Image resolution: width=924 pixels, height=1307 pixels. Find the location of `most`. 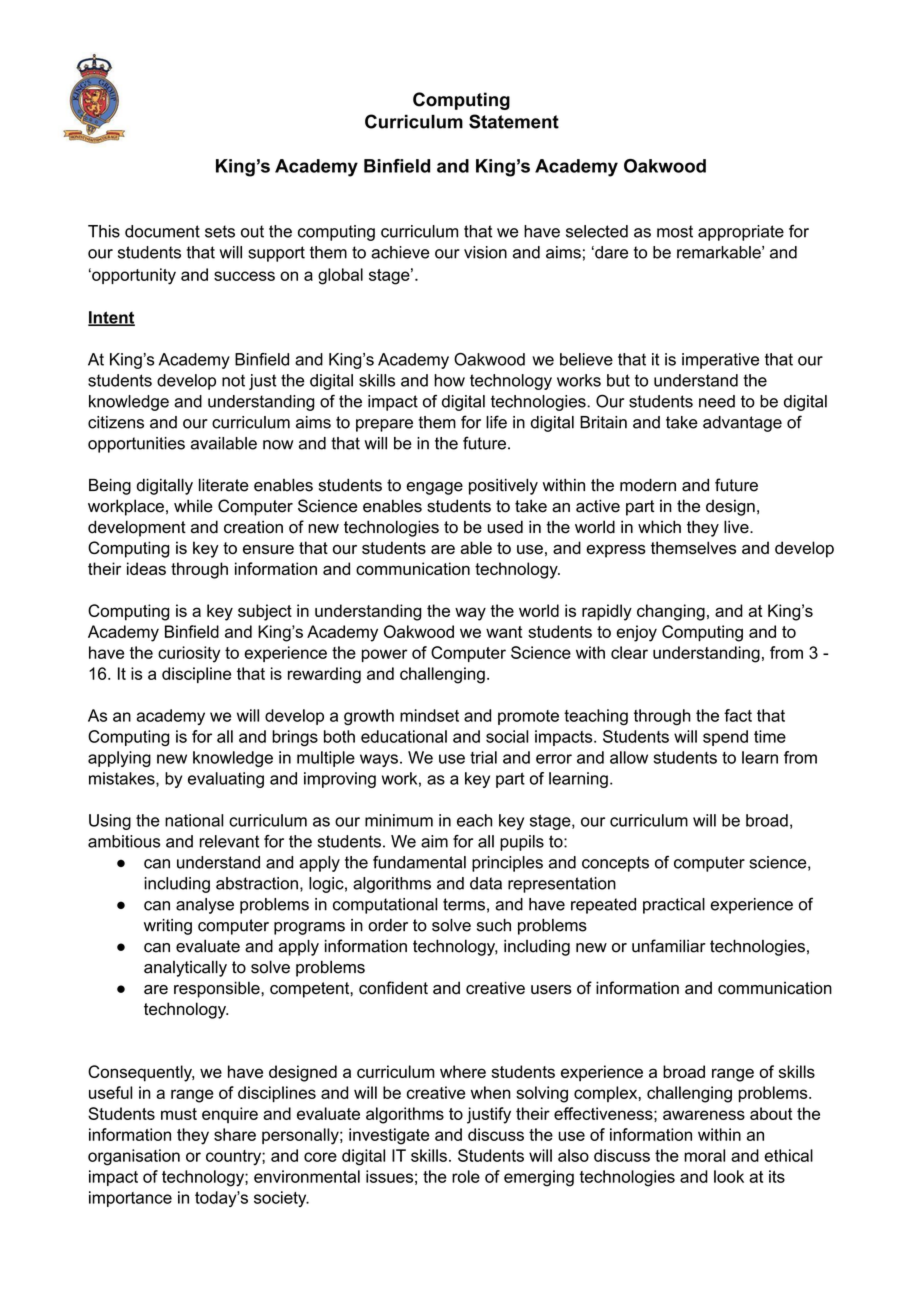

most is located at coordinates (675, 231).
